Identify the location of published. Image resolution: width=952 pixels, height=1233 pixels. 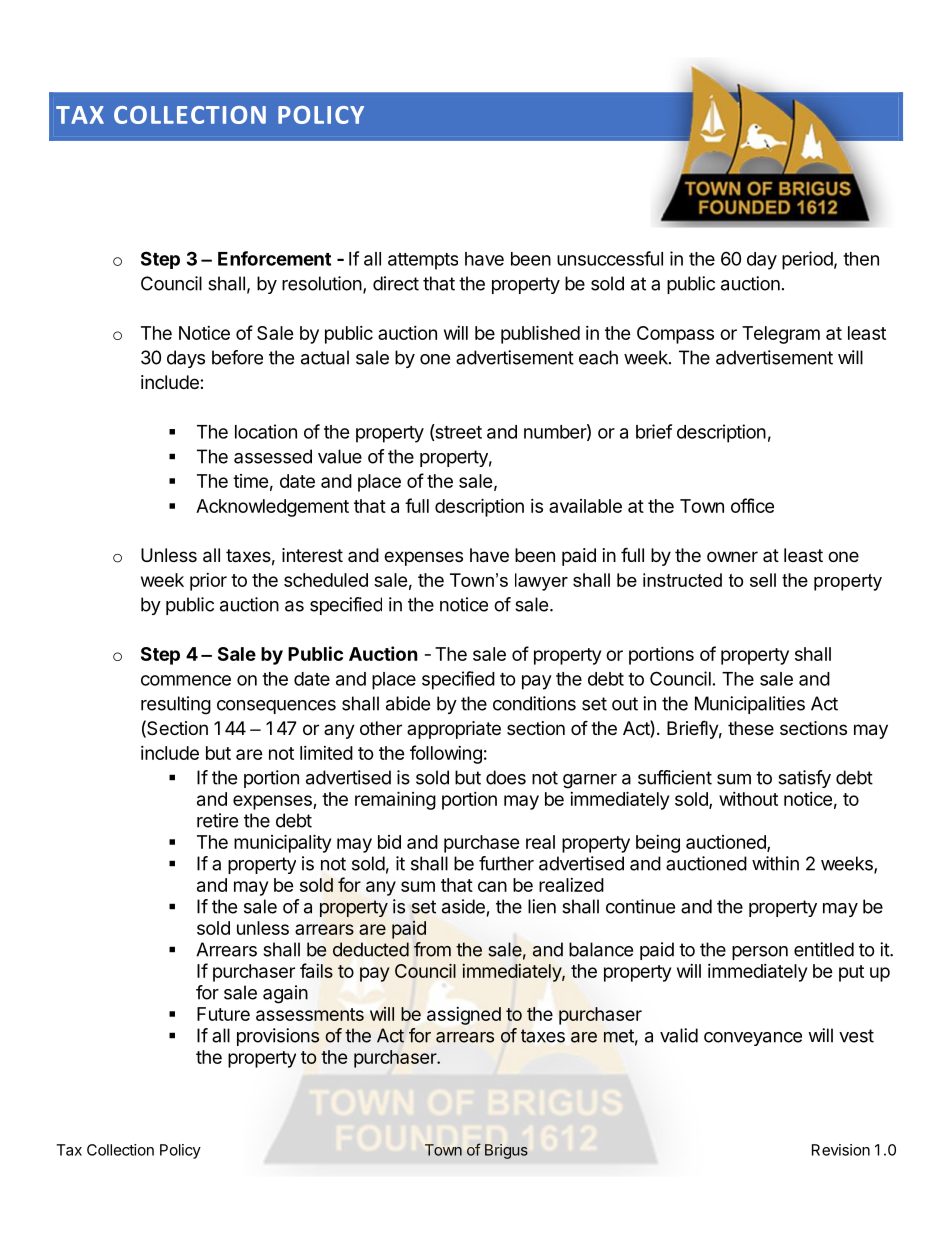
(540, 334).
